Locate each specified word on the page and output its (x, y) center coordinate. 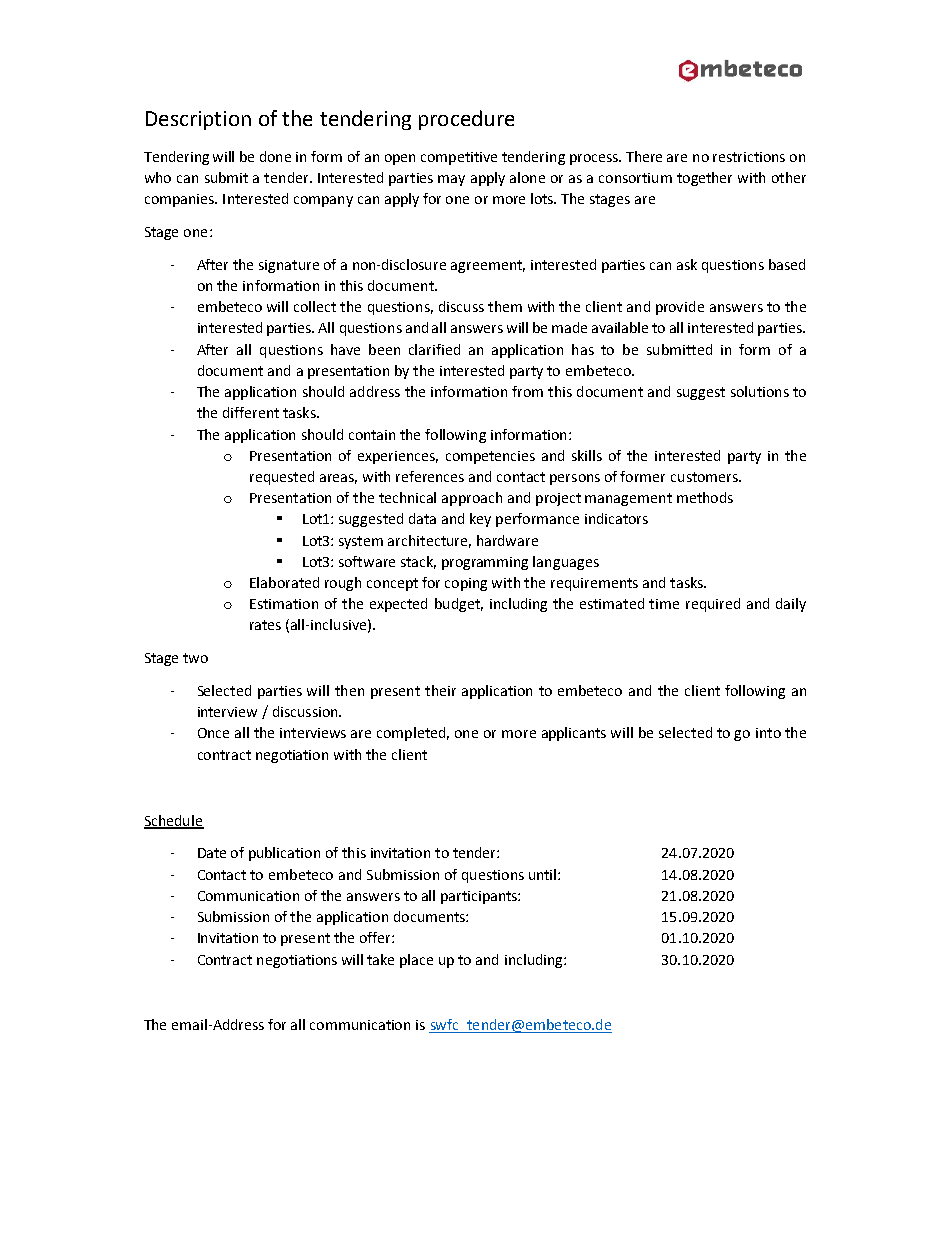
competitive (459, 158)
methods (705, 497)
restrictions (749, 157)
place (416, 961)
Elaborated (284, 582)
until (544, 874)
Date (212, 853)
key (480, 520)
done (275, 156)
